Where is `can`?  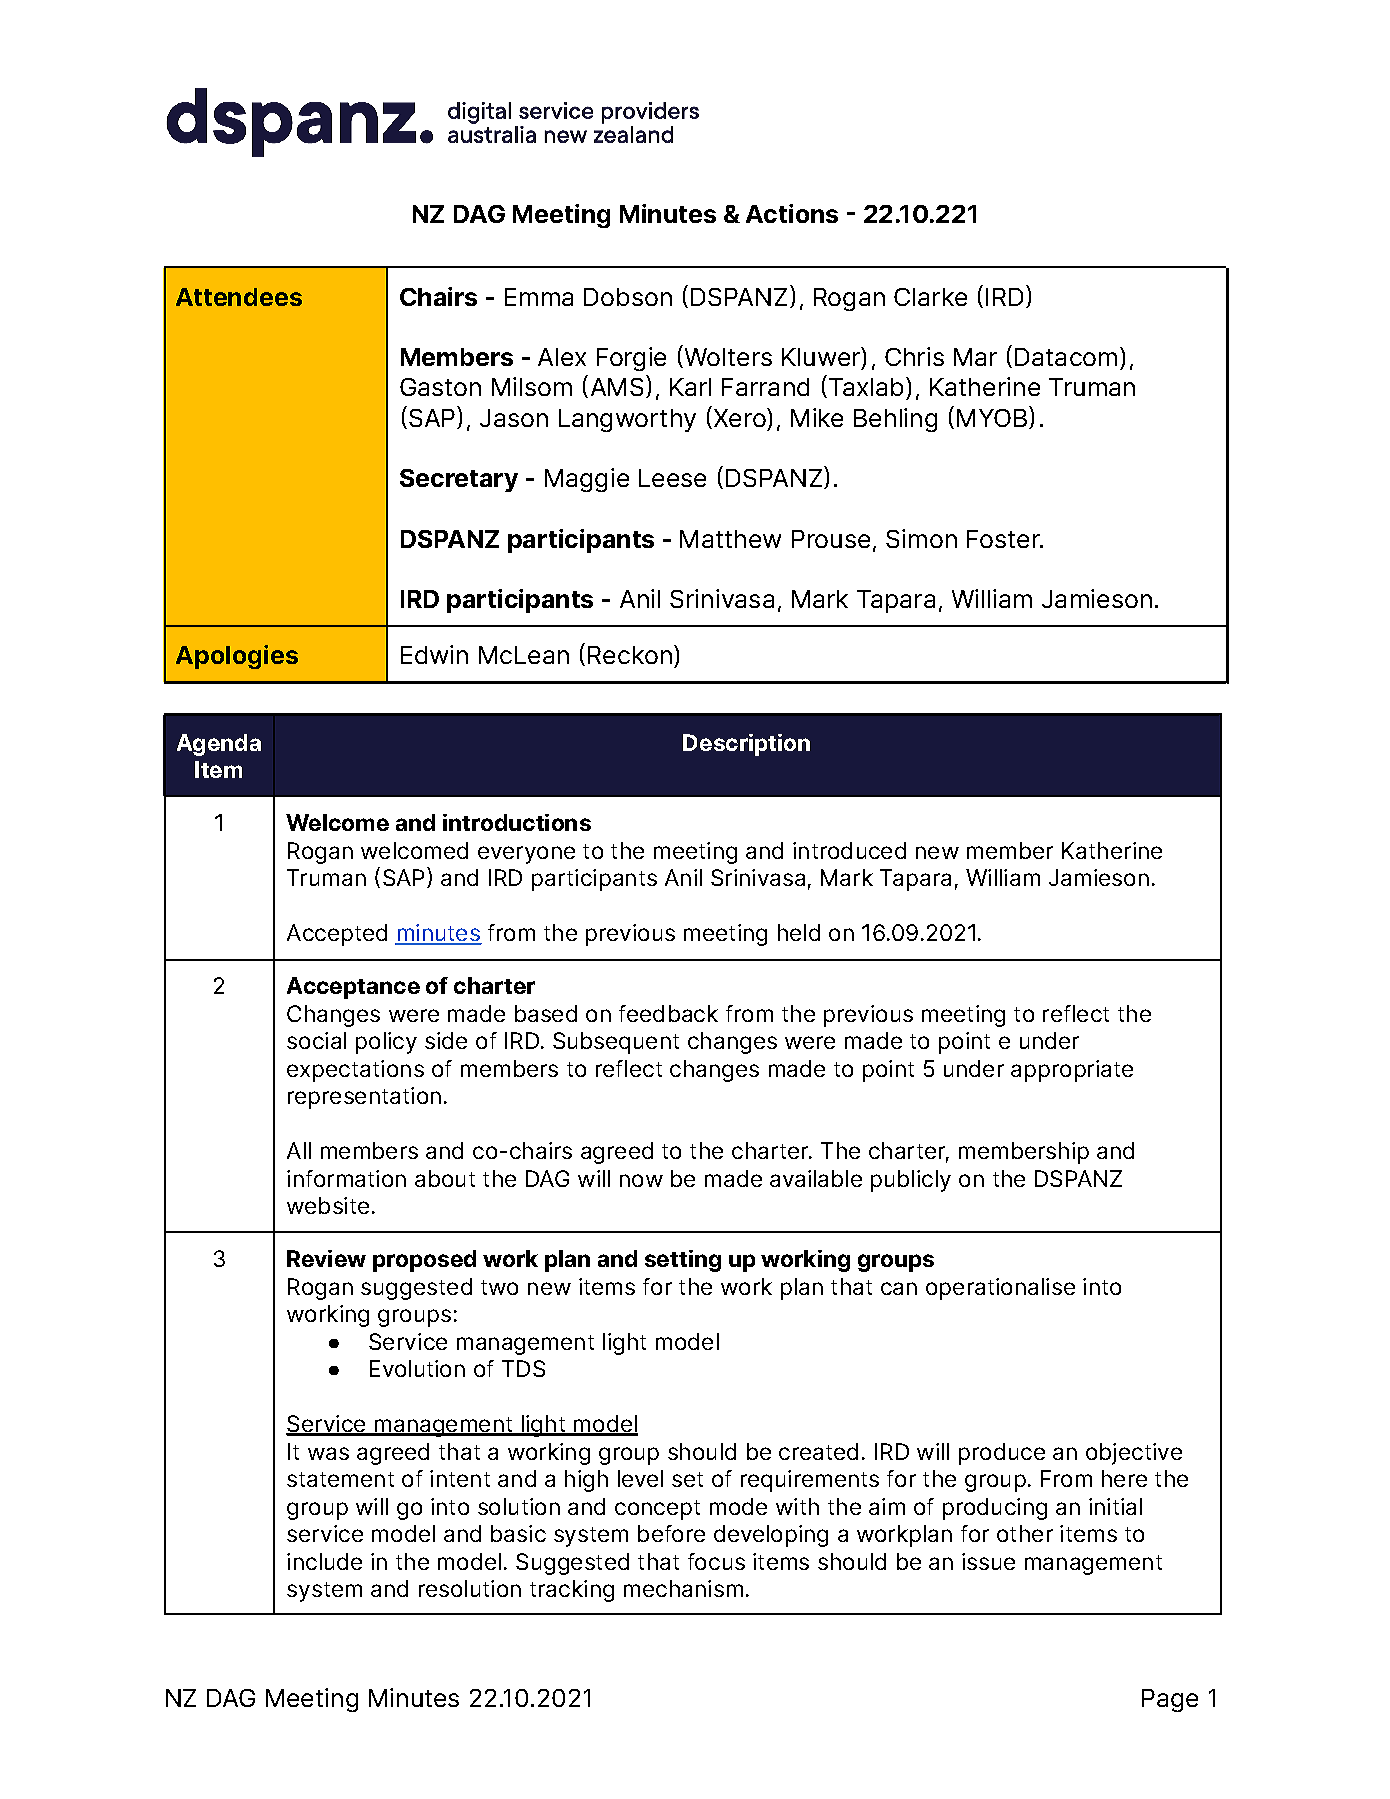
can is located at coordinates (899, 1288).
